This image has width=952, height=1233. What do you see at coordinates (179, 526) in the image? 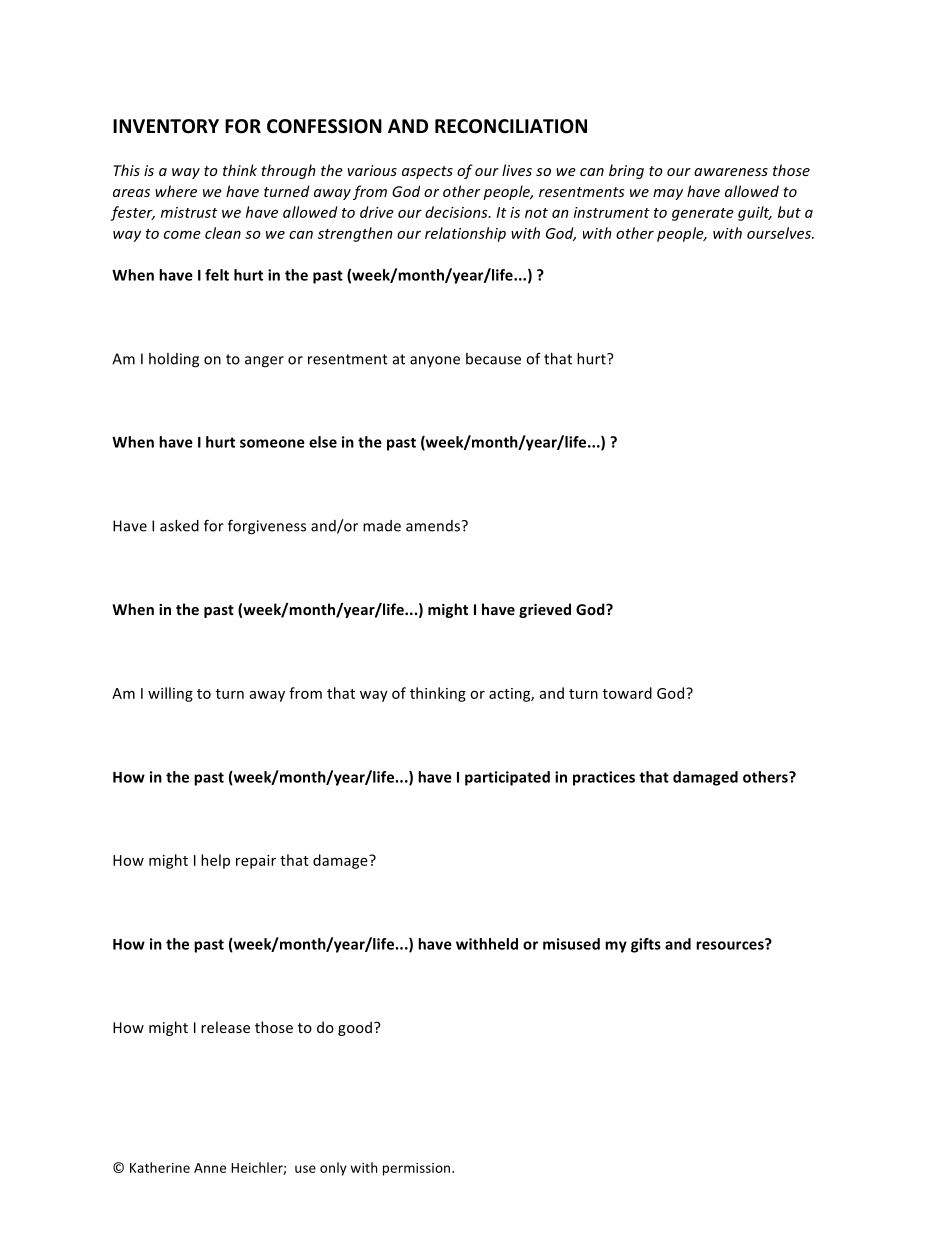
I see `asked` at bounding box center [179, 526].
